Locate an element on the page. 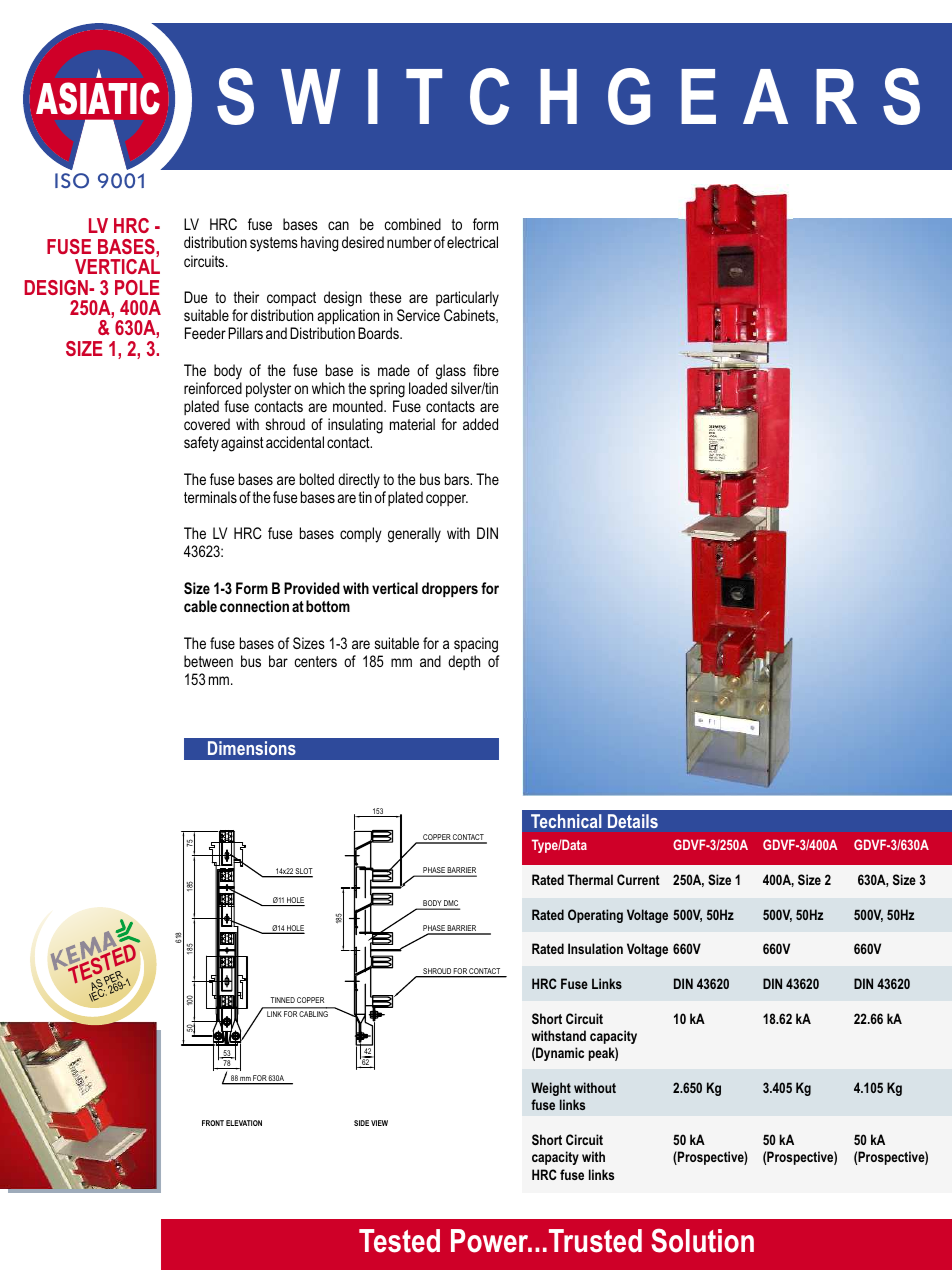  FRONT is located at coordinates (213, 1123).
